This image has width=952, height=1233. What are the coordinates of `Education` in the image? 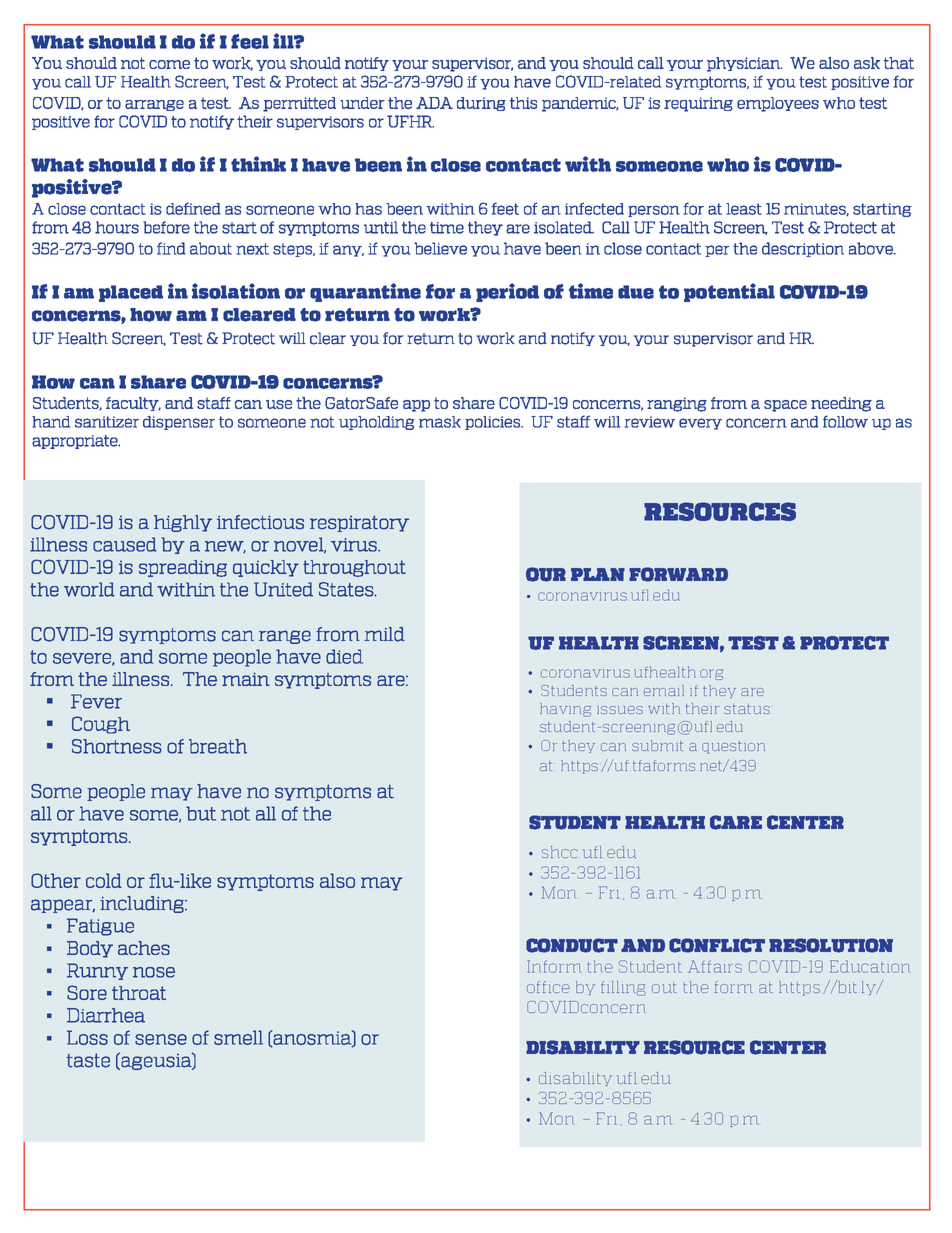 It's located at (870, 966).
